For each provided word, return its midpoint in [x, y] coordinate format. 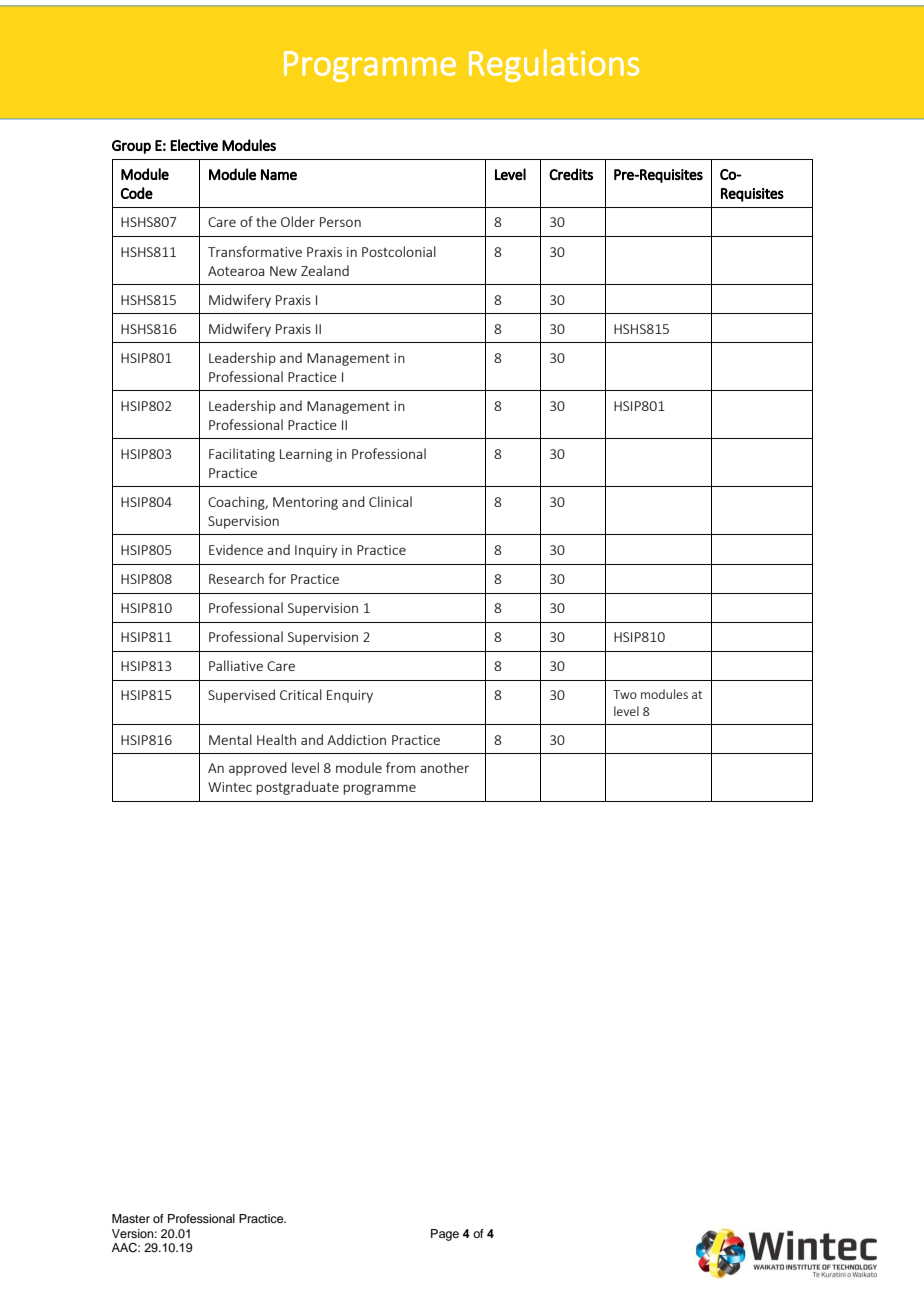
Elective [194, 145]
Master [131, 1218]
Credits [571, 174]
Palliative [236, 665]
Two [625, 694]
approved [258, 769]
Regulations [554, 65]
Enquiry [350, 696]
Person [340, 222]
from [400, 767]
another [444, 767]
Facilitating [242, 455]
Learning [306, 455]
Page [445, 1235]
